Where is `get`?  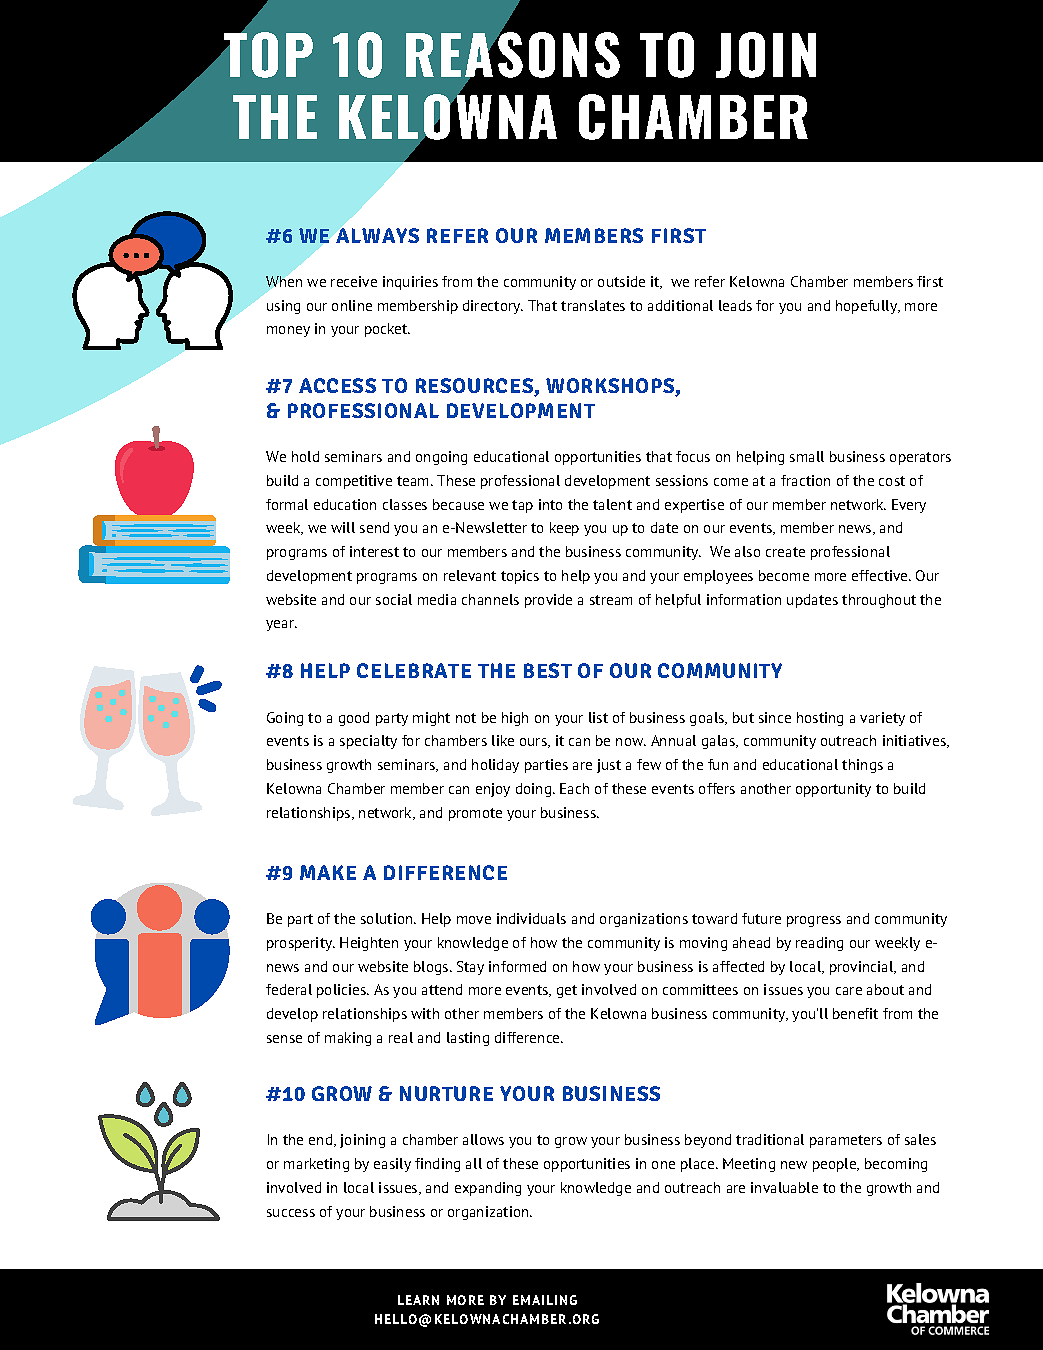
get is located at coordinates (567, 991).
